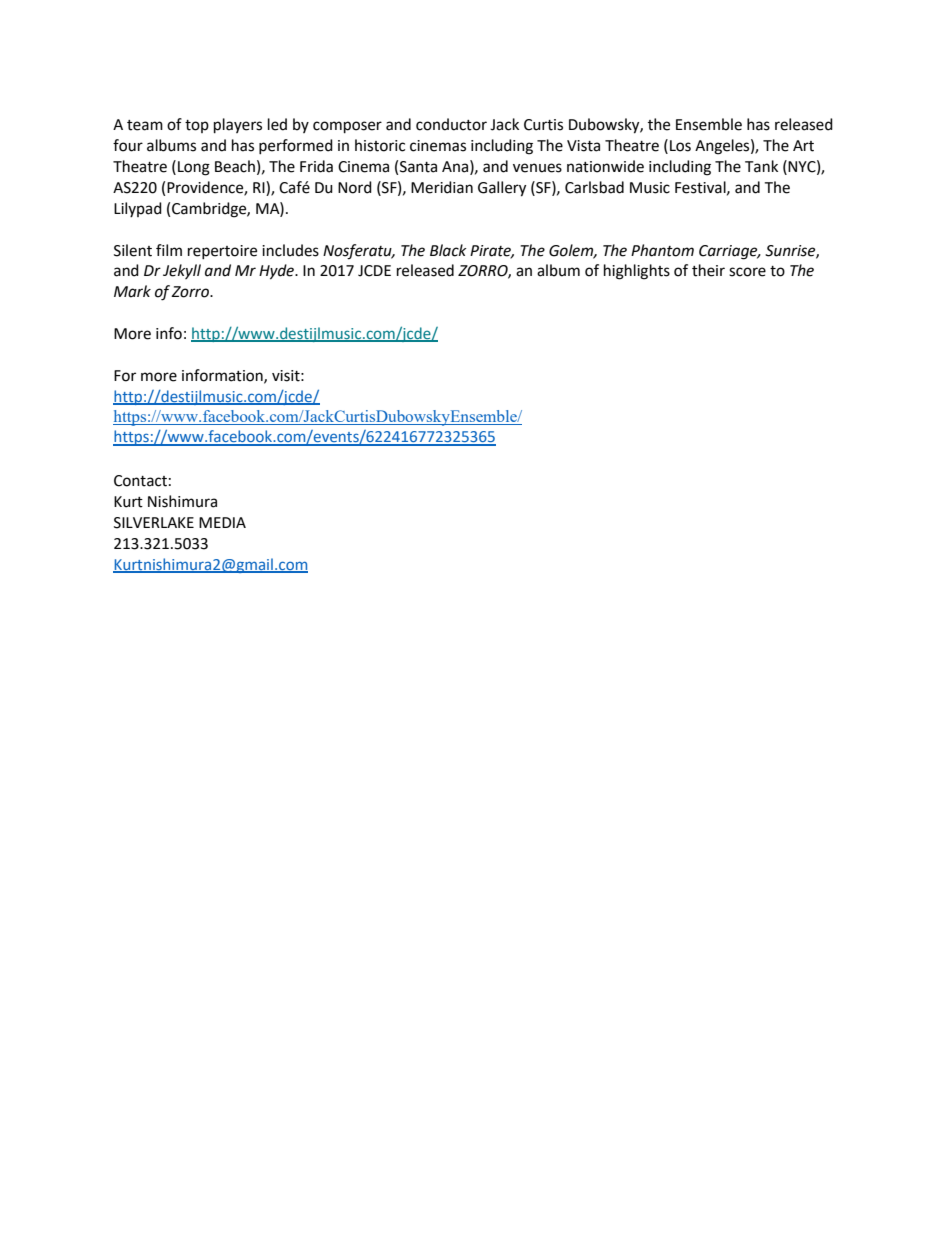 This image has width=952, height=1233. I want to click on Los, so click(680, 146).
